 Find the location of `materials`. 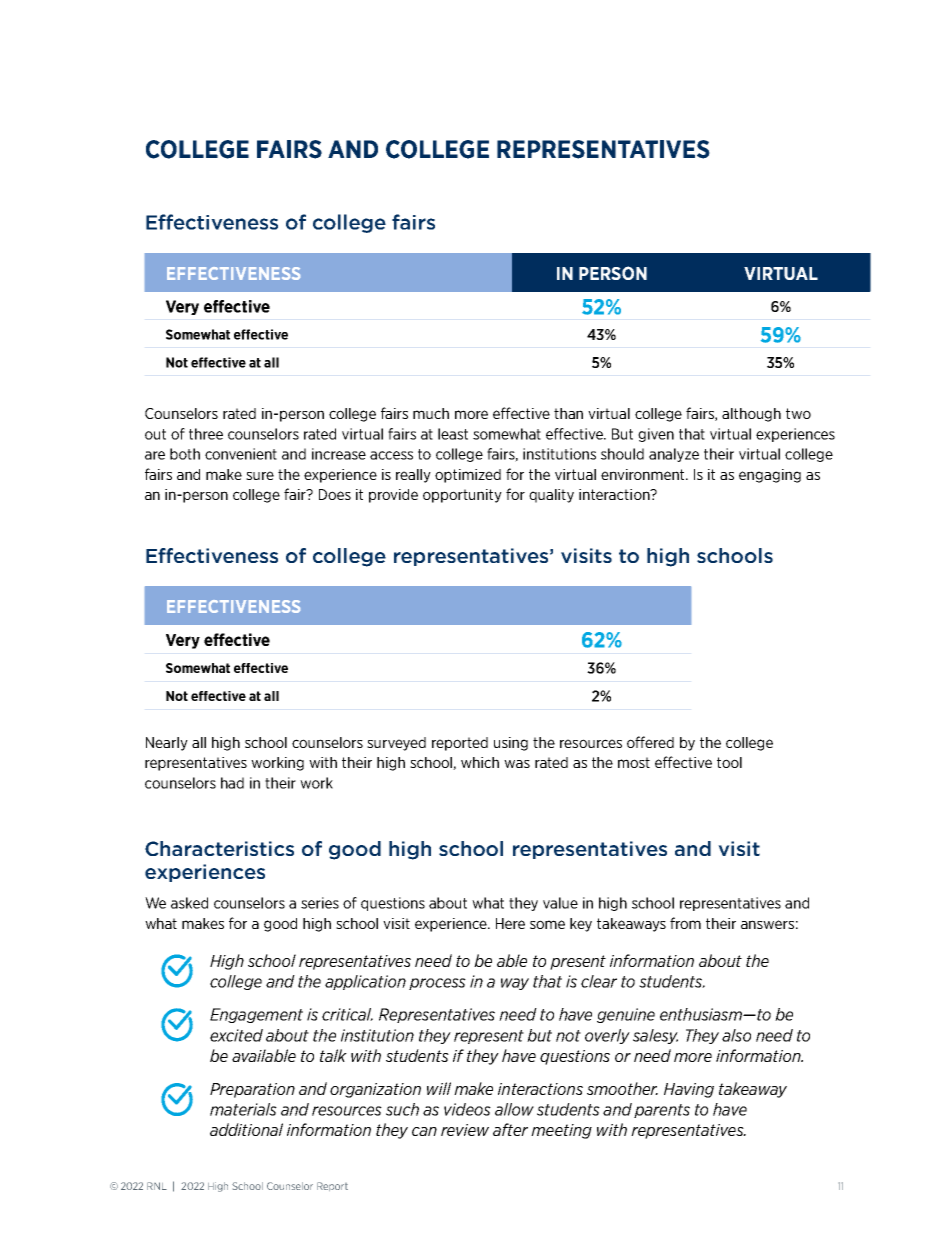

materials is located at coordinates (243, 1109).
